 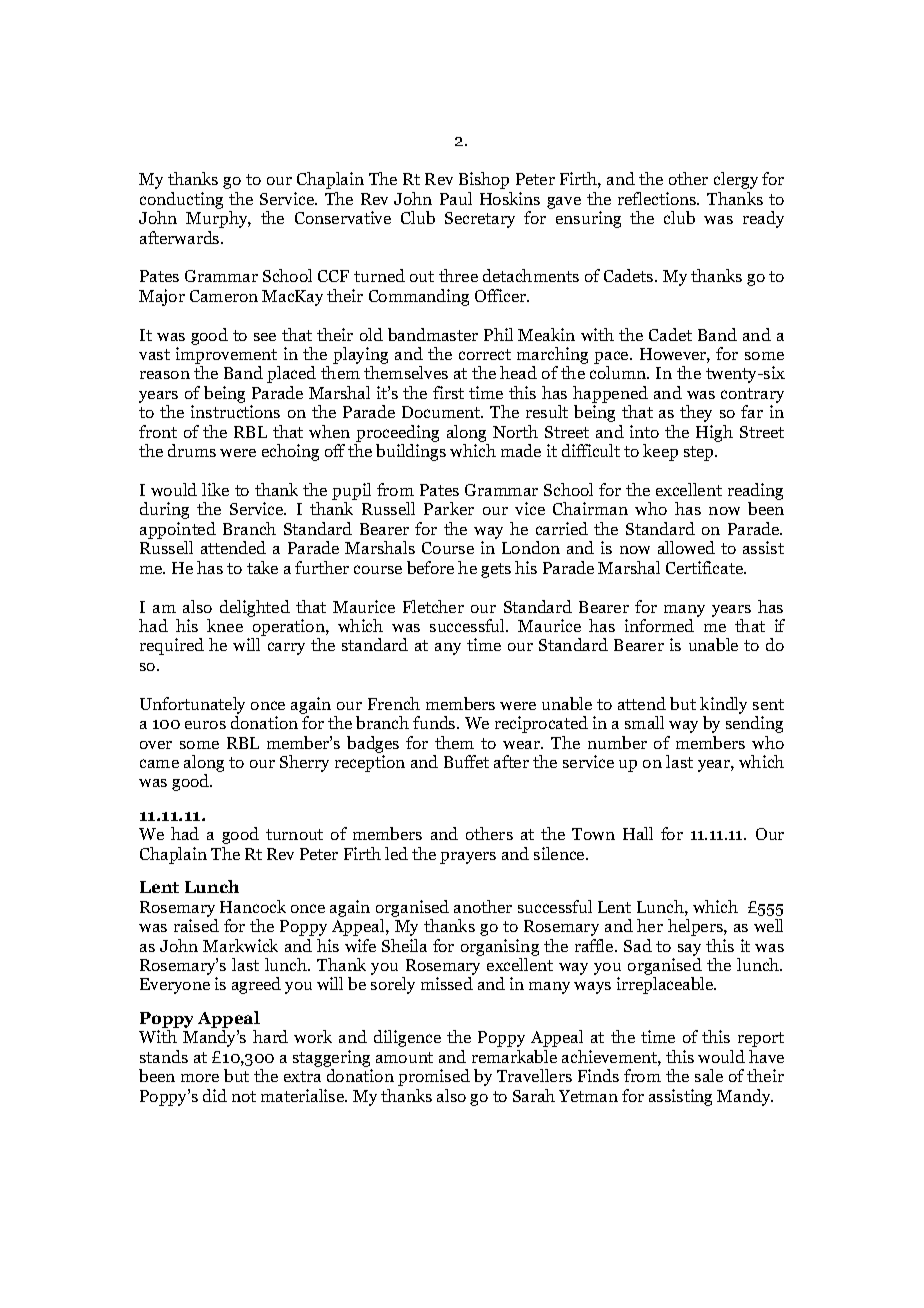 I want to click on reflections, so click(x=658, y=198).
